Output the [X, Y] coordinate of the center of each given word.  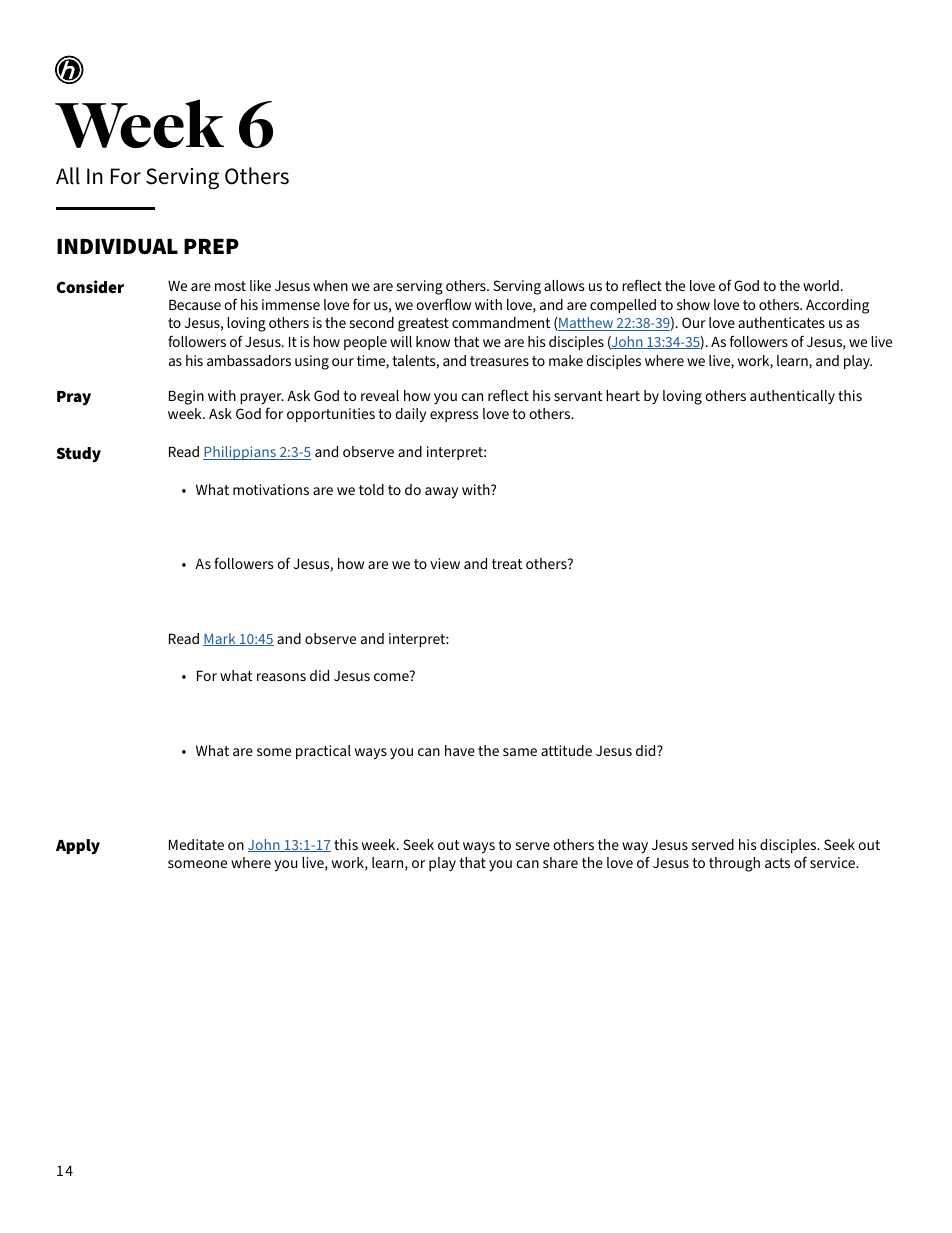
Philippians [240, 453]
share [560, 862]
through [734, 864]
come [391, 677]
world [821, 285]
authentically [792, 397]
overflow [443, 304]
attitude [566, 750]
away [441, 493]
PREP [211, 246]
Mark [220, 639]
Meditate [196, 844]
